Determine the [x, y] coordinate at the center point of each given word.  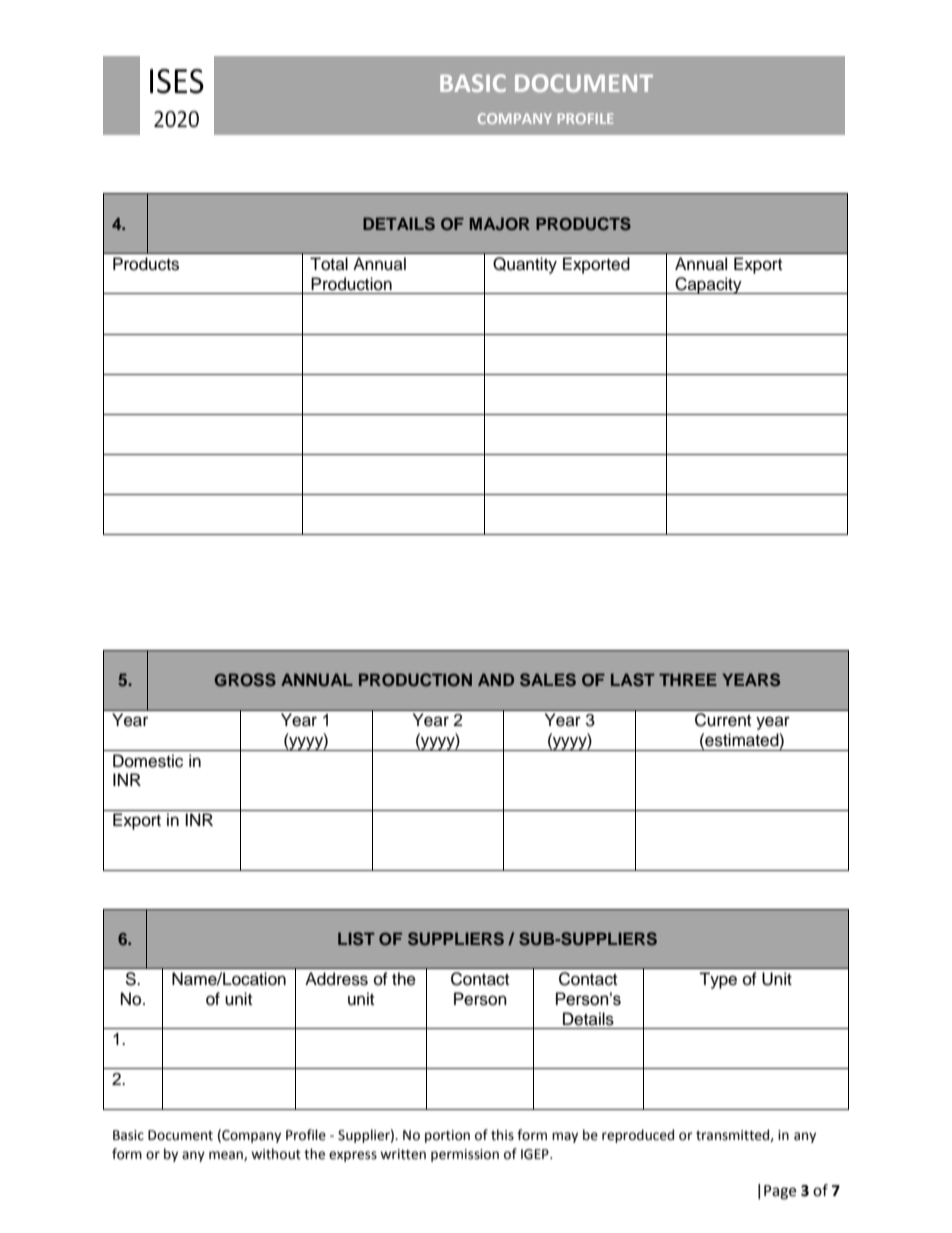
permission [465, 1155]
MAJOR [500, 224]
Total [329, 264]
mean [227, 1156]
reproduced [638, 1136]
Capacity [708, 285]
